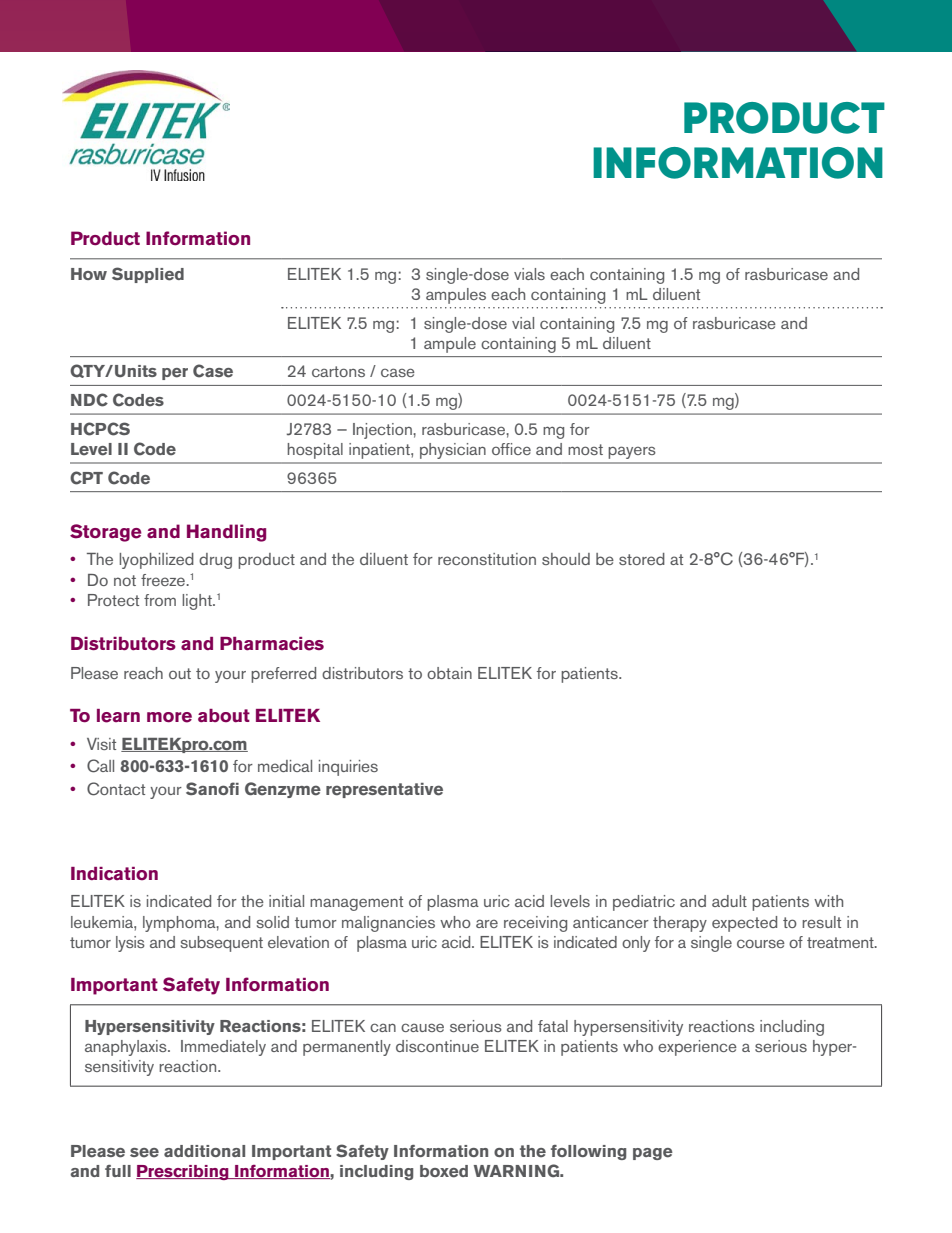 Image resolution: width=952 pixels, height=1233 pixels. What do you see at coordinates (338, 371) in the document?
I see `cartons` at bounding box center [338, 371].
